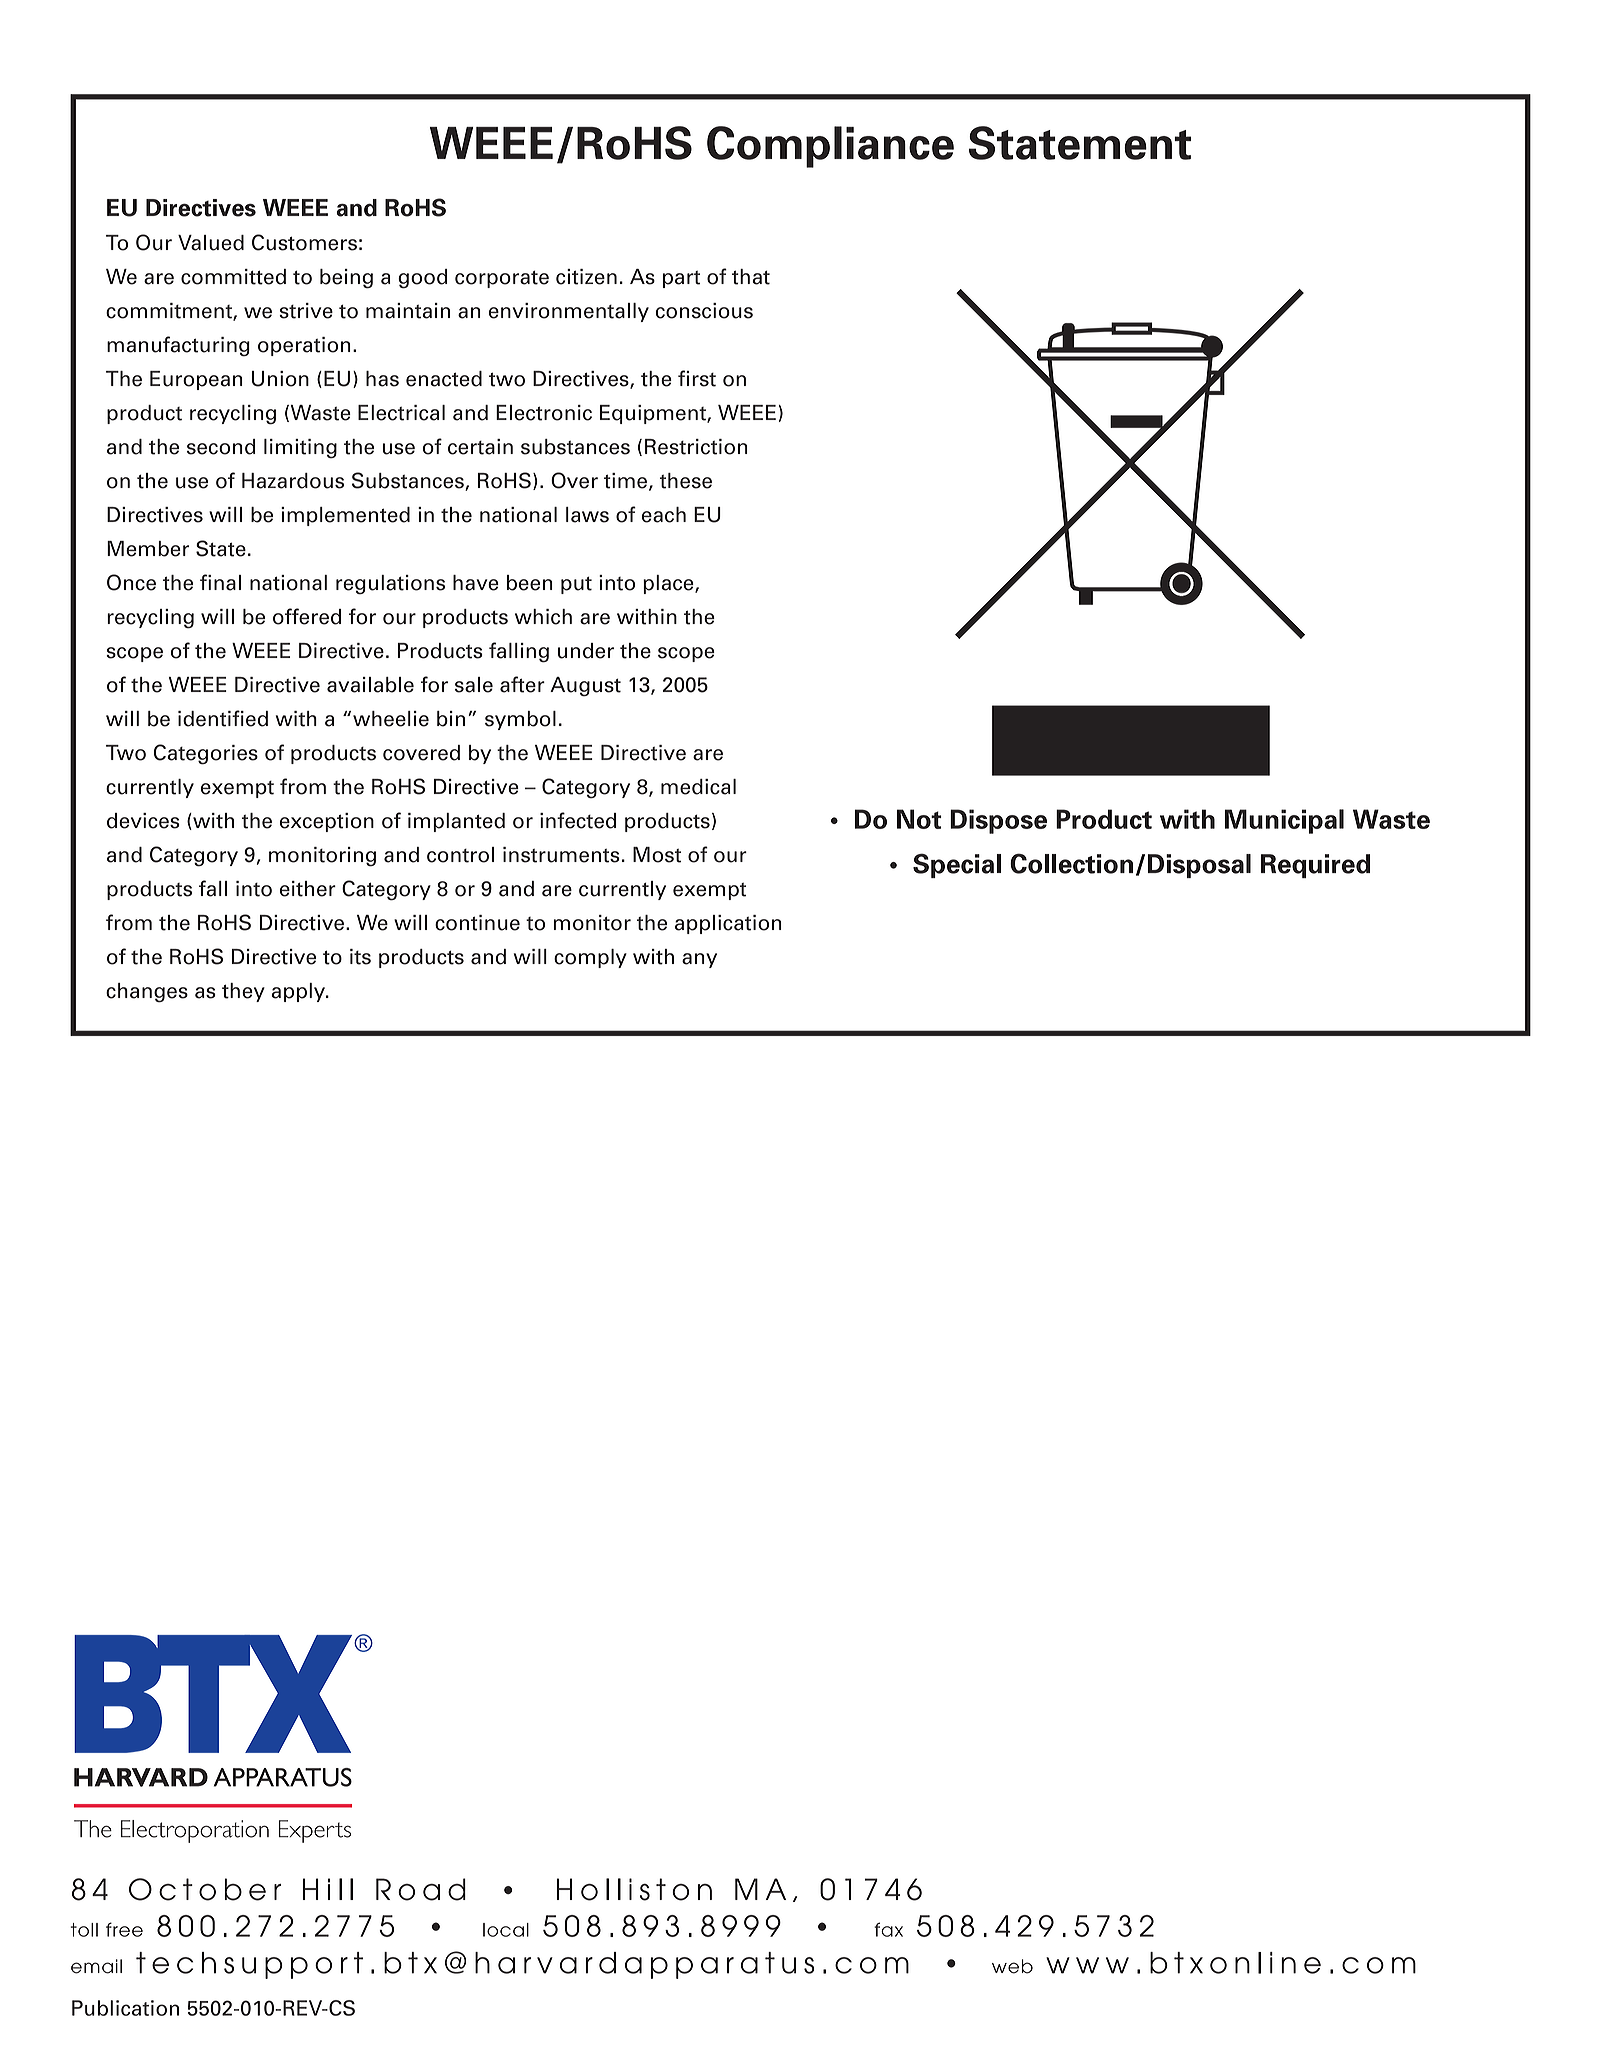 Image resolution: width=1601 pixels, height=2072 pixels. Describe the element at coordinates (211, 243) in the document. I see `Valued` at that location.
